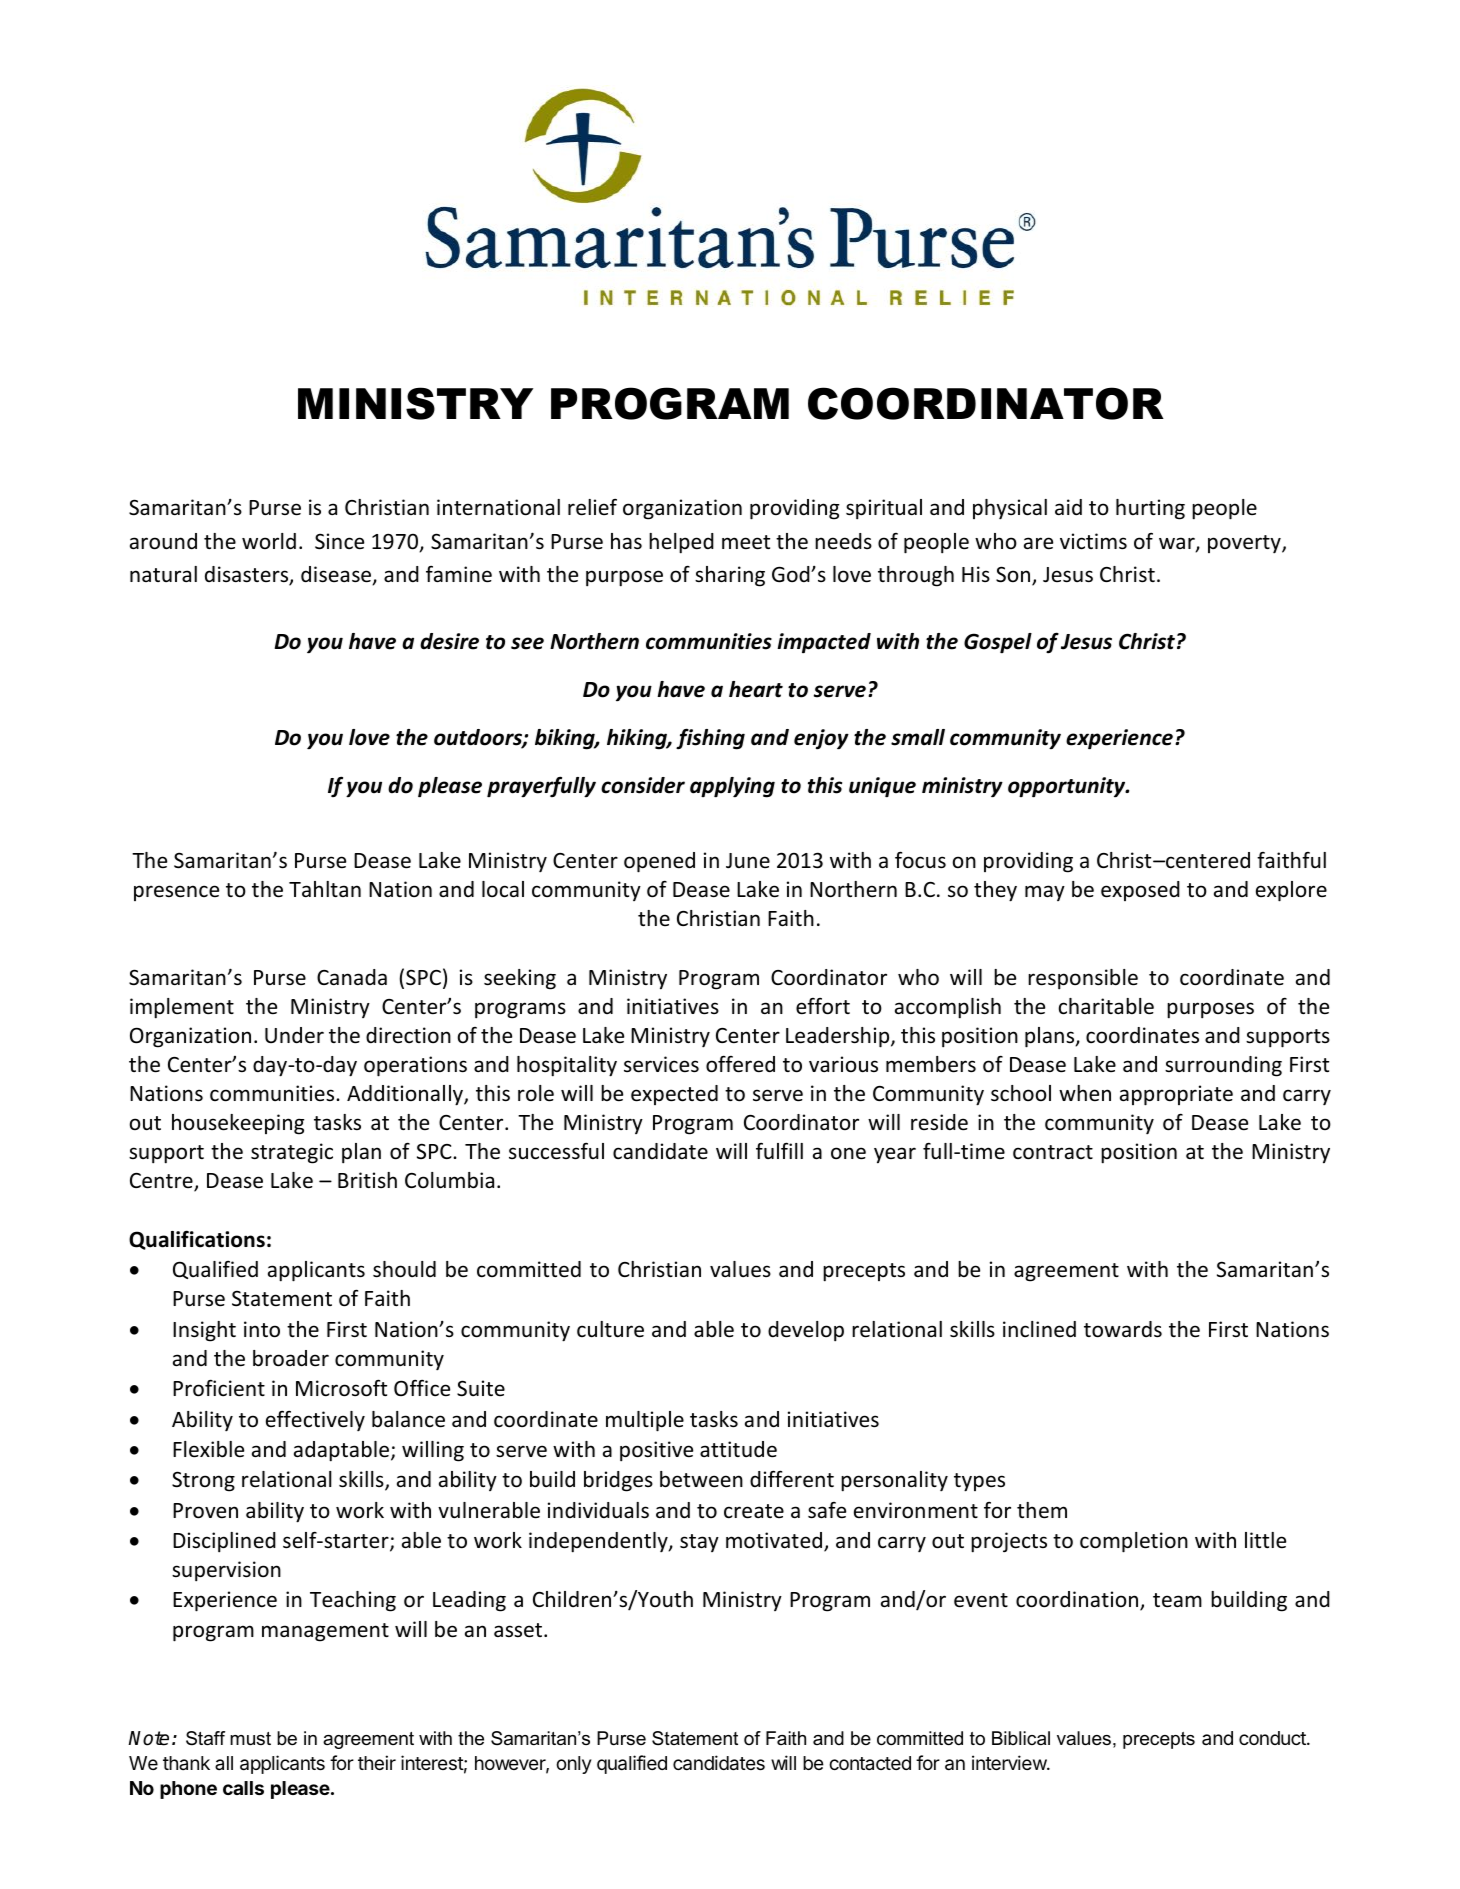 The width and height of the image is (1460, 1889). I want to click on Canada, so click(352, 977).
